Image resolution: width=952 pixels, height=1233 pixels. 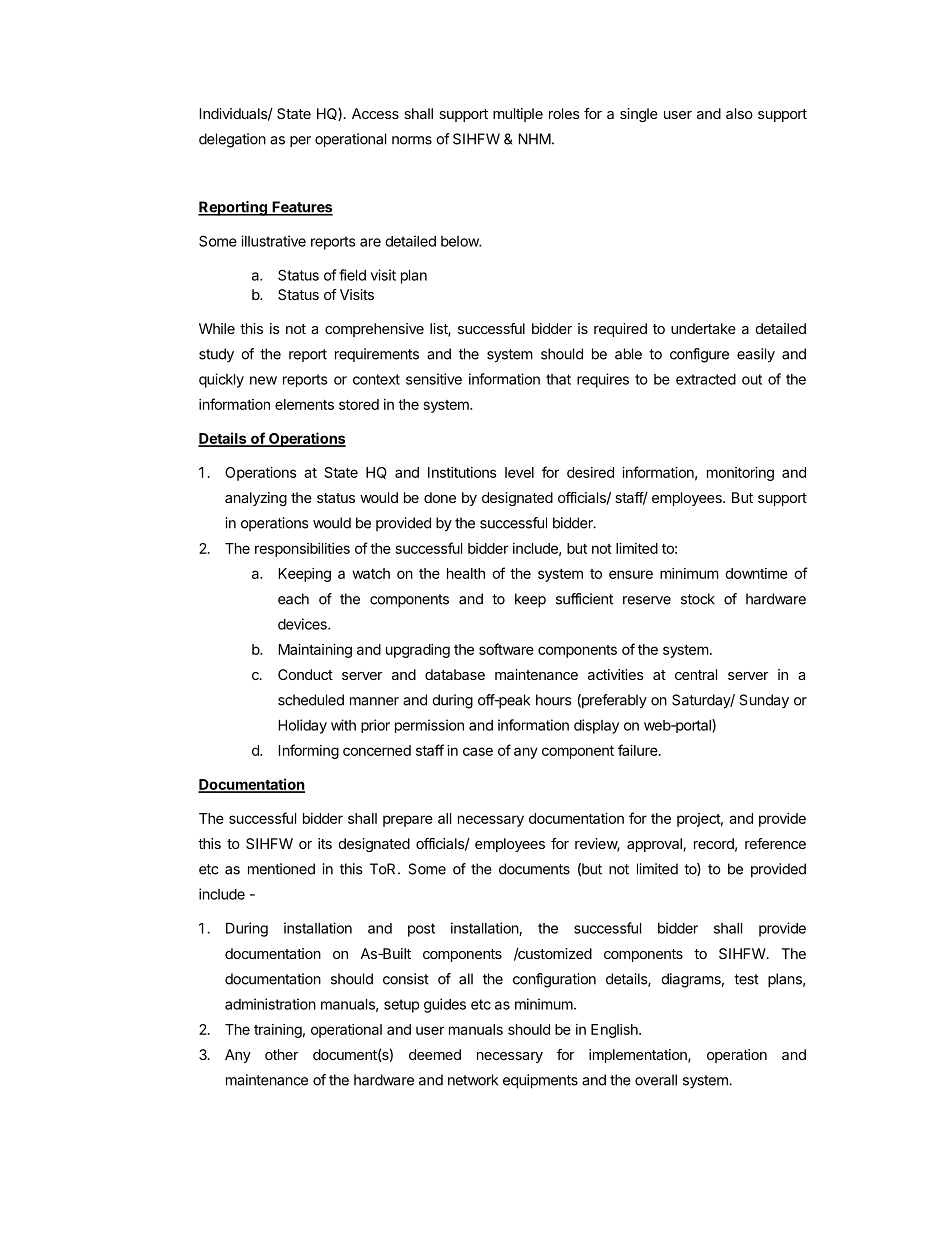 What do you see at coordinates (293, 599) in the screenshot?
I see `each` at bounding box center [293, 599].
